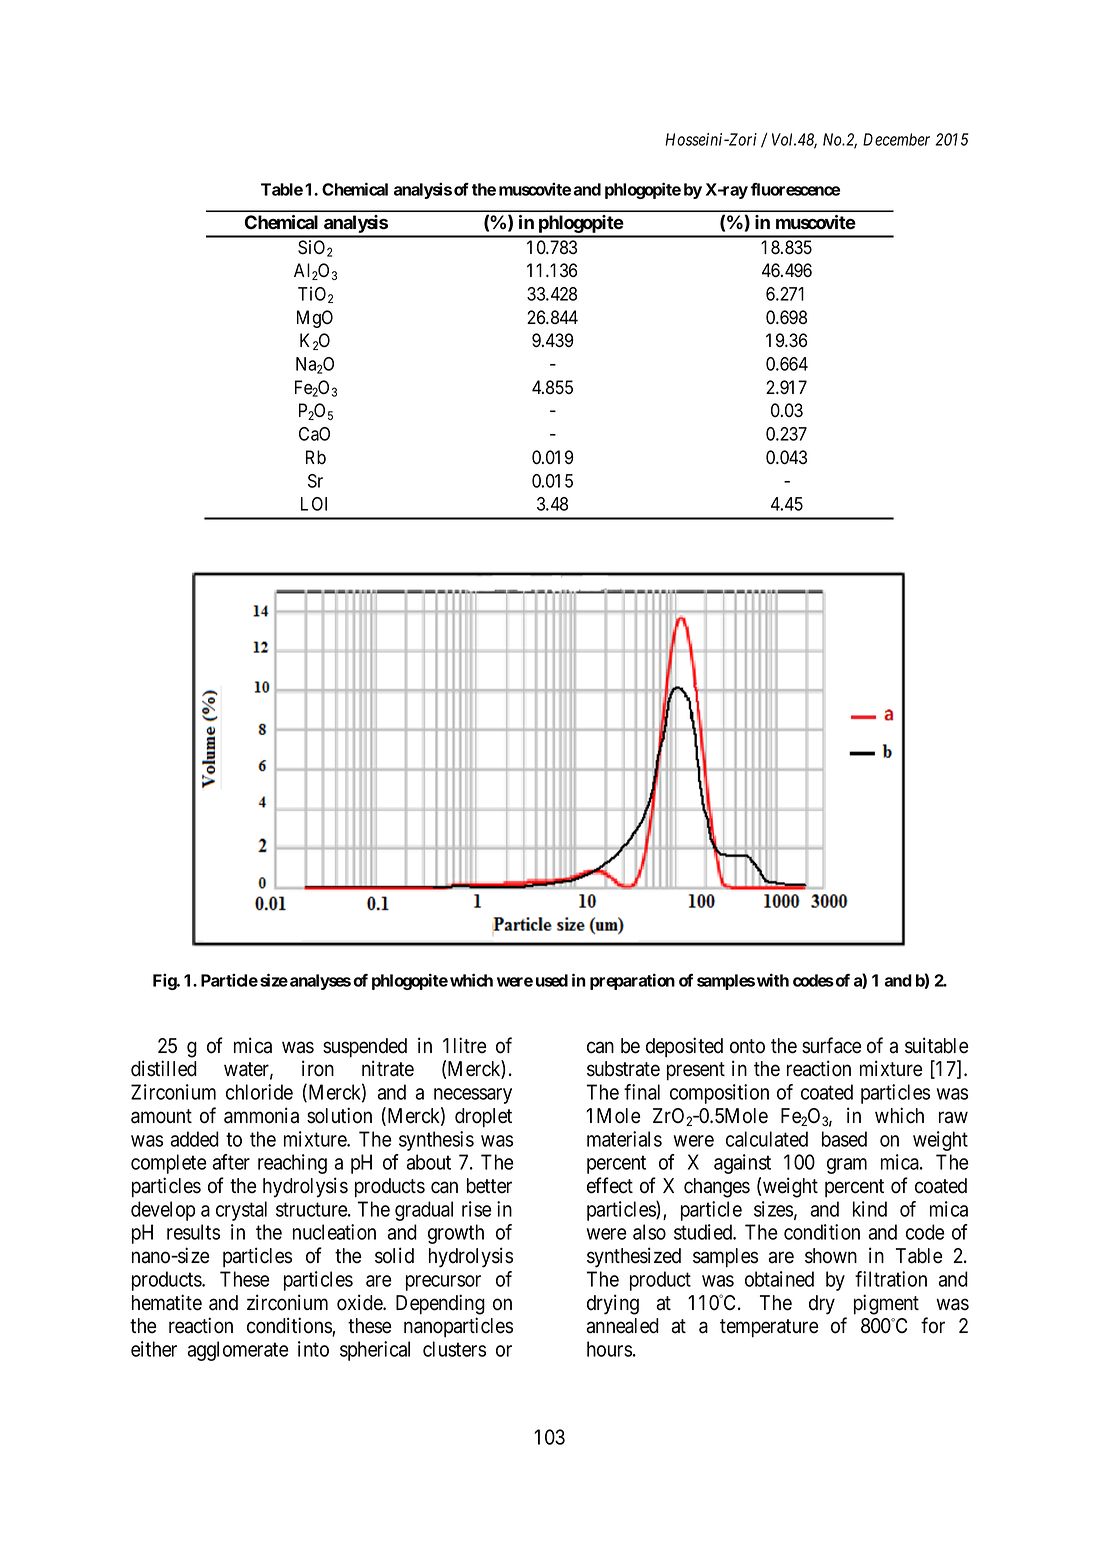 The height and width of the screenshot is (1554, 1099). I want to click on LOI, so click(314, 504).
